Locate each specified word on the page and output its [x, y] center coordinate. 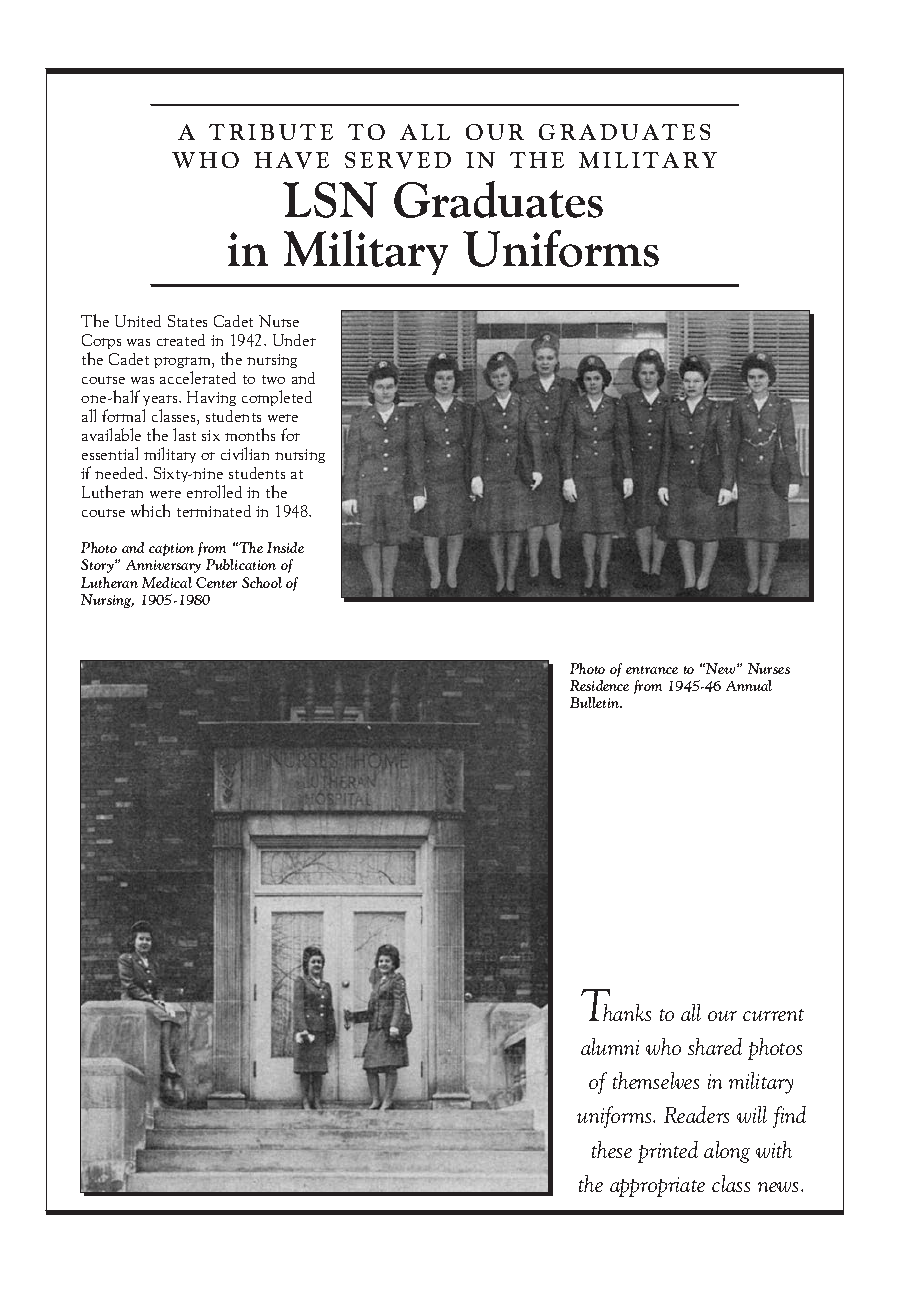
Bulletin [595, 702]
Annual [749, 685]
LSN [330, 200]
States [187, 321]
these [612, 1149]
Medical [167, 582]
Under [294, 340]
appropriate [657, 1187]
